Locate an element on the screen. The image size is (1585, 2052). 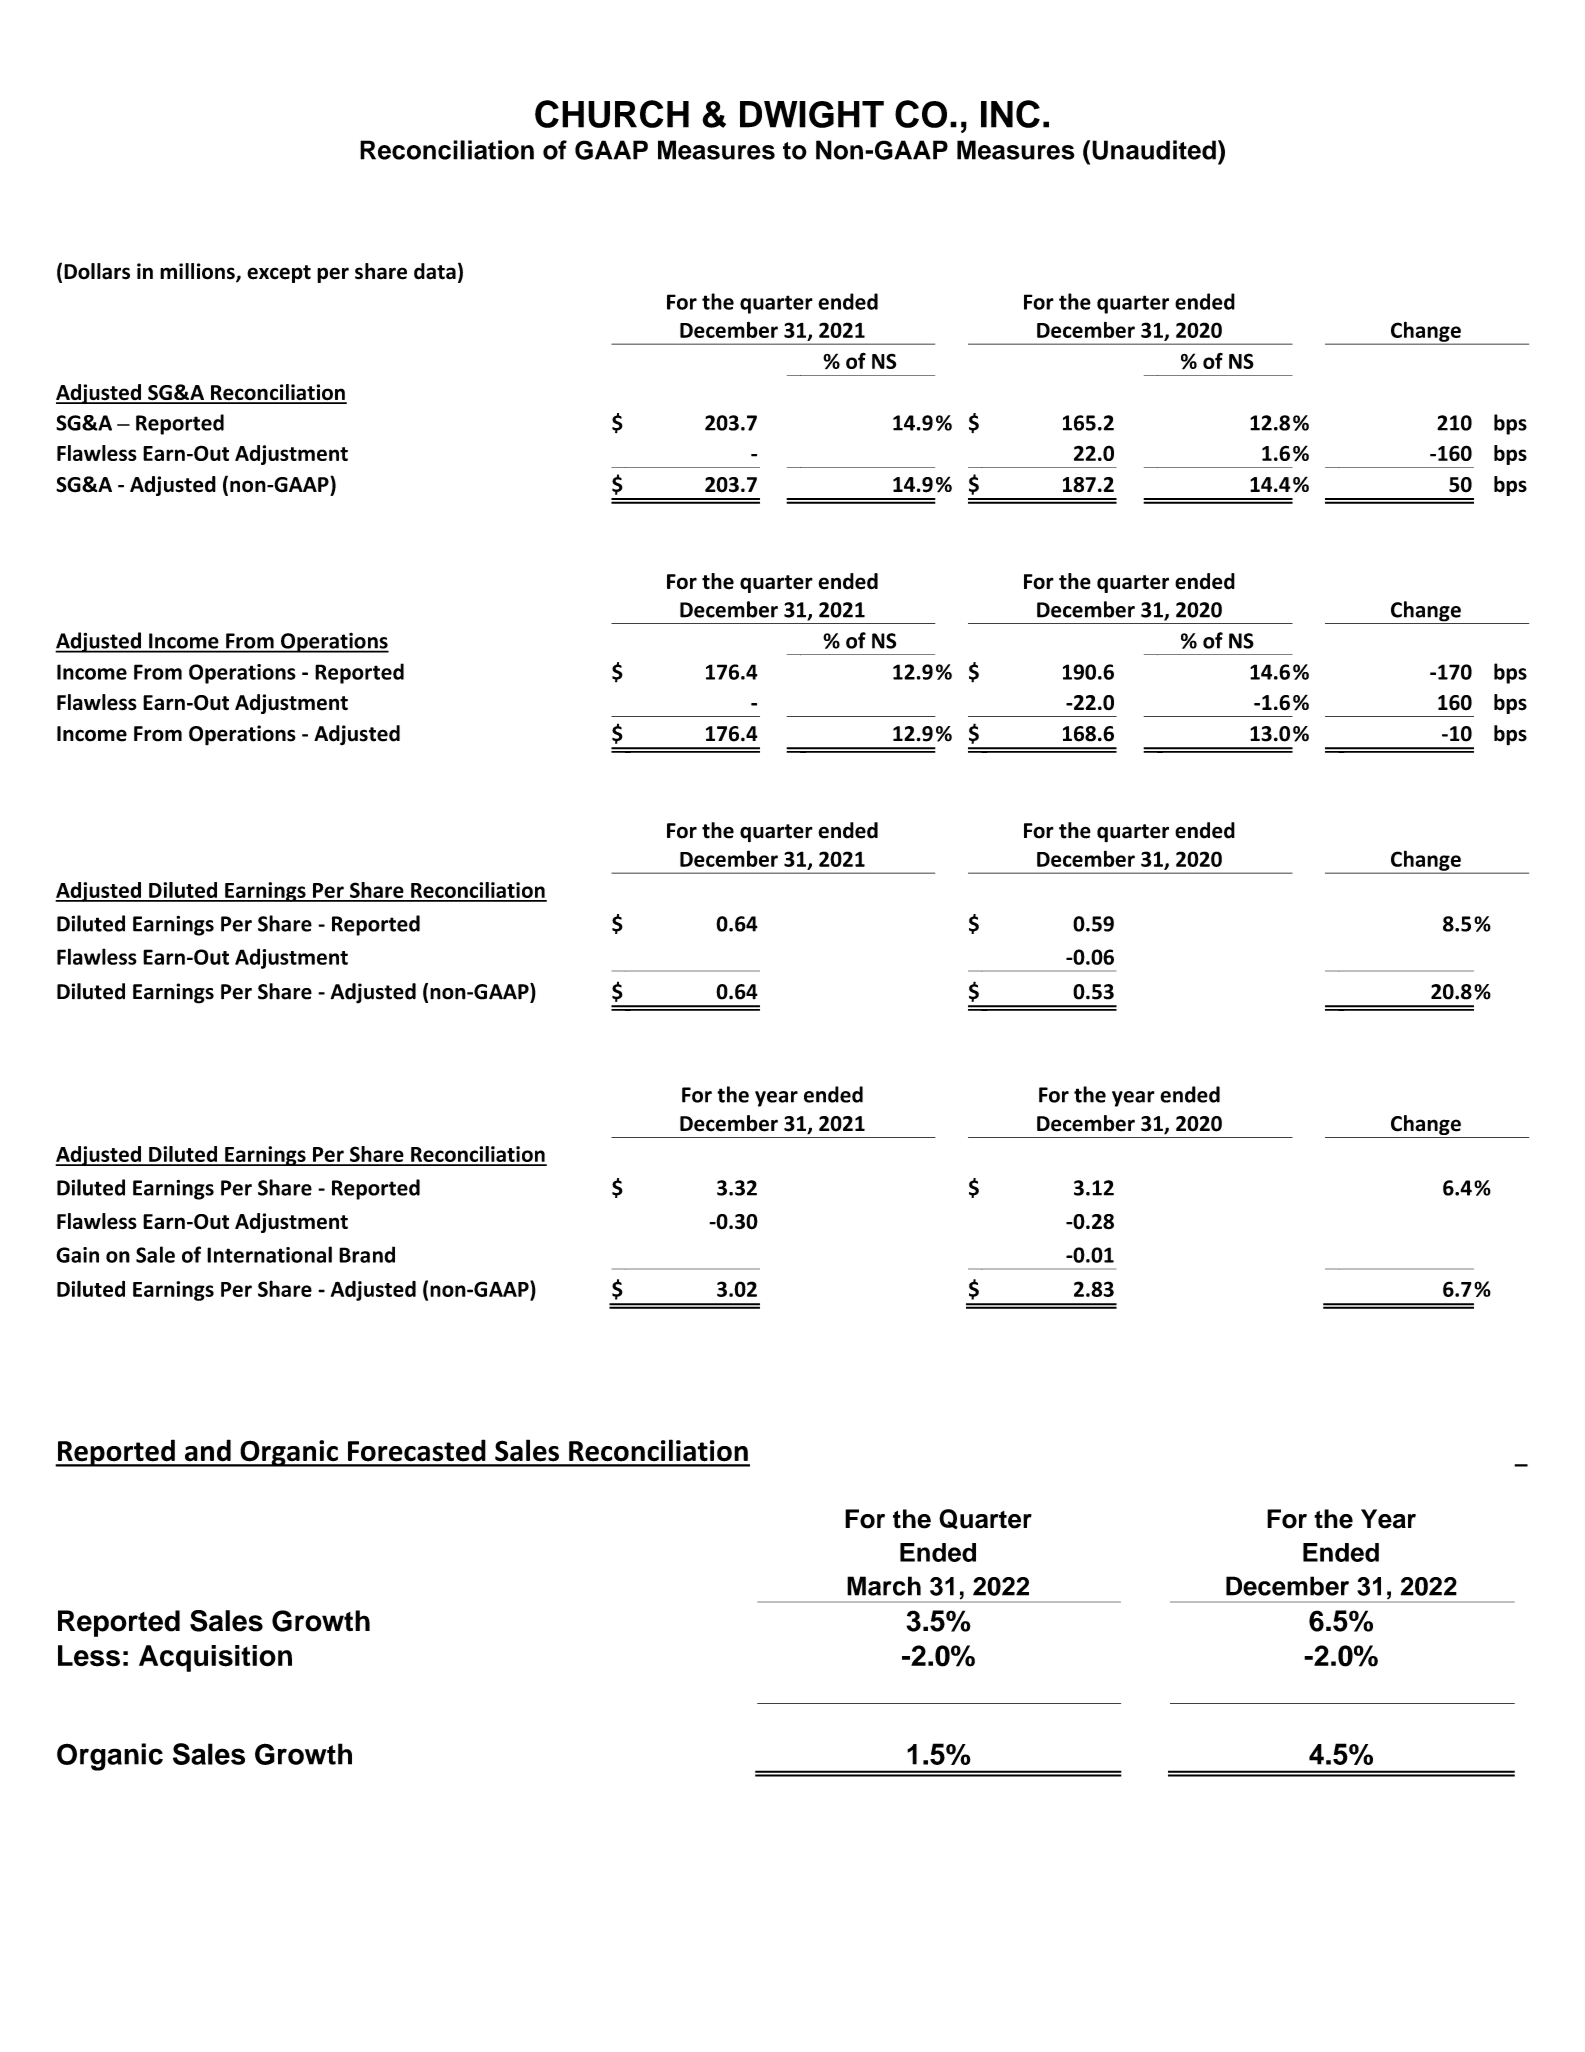
Acquisition is located at coordinates (215, 1658).
